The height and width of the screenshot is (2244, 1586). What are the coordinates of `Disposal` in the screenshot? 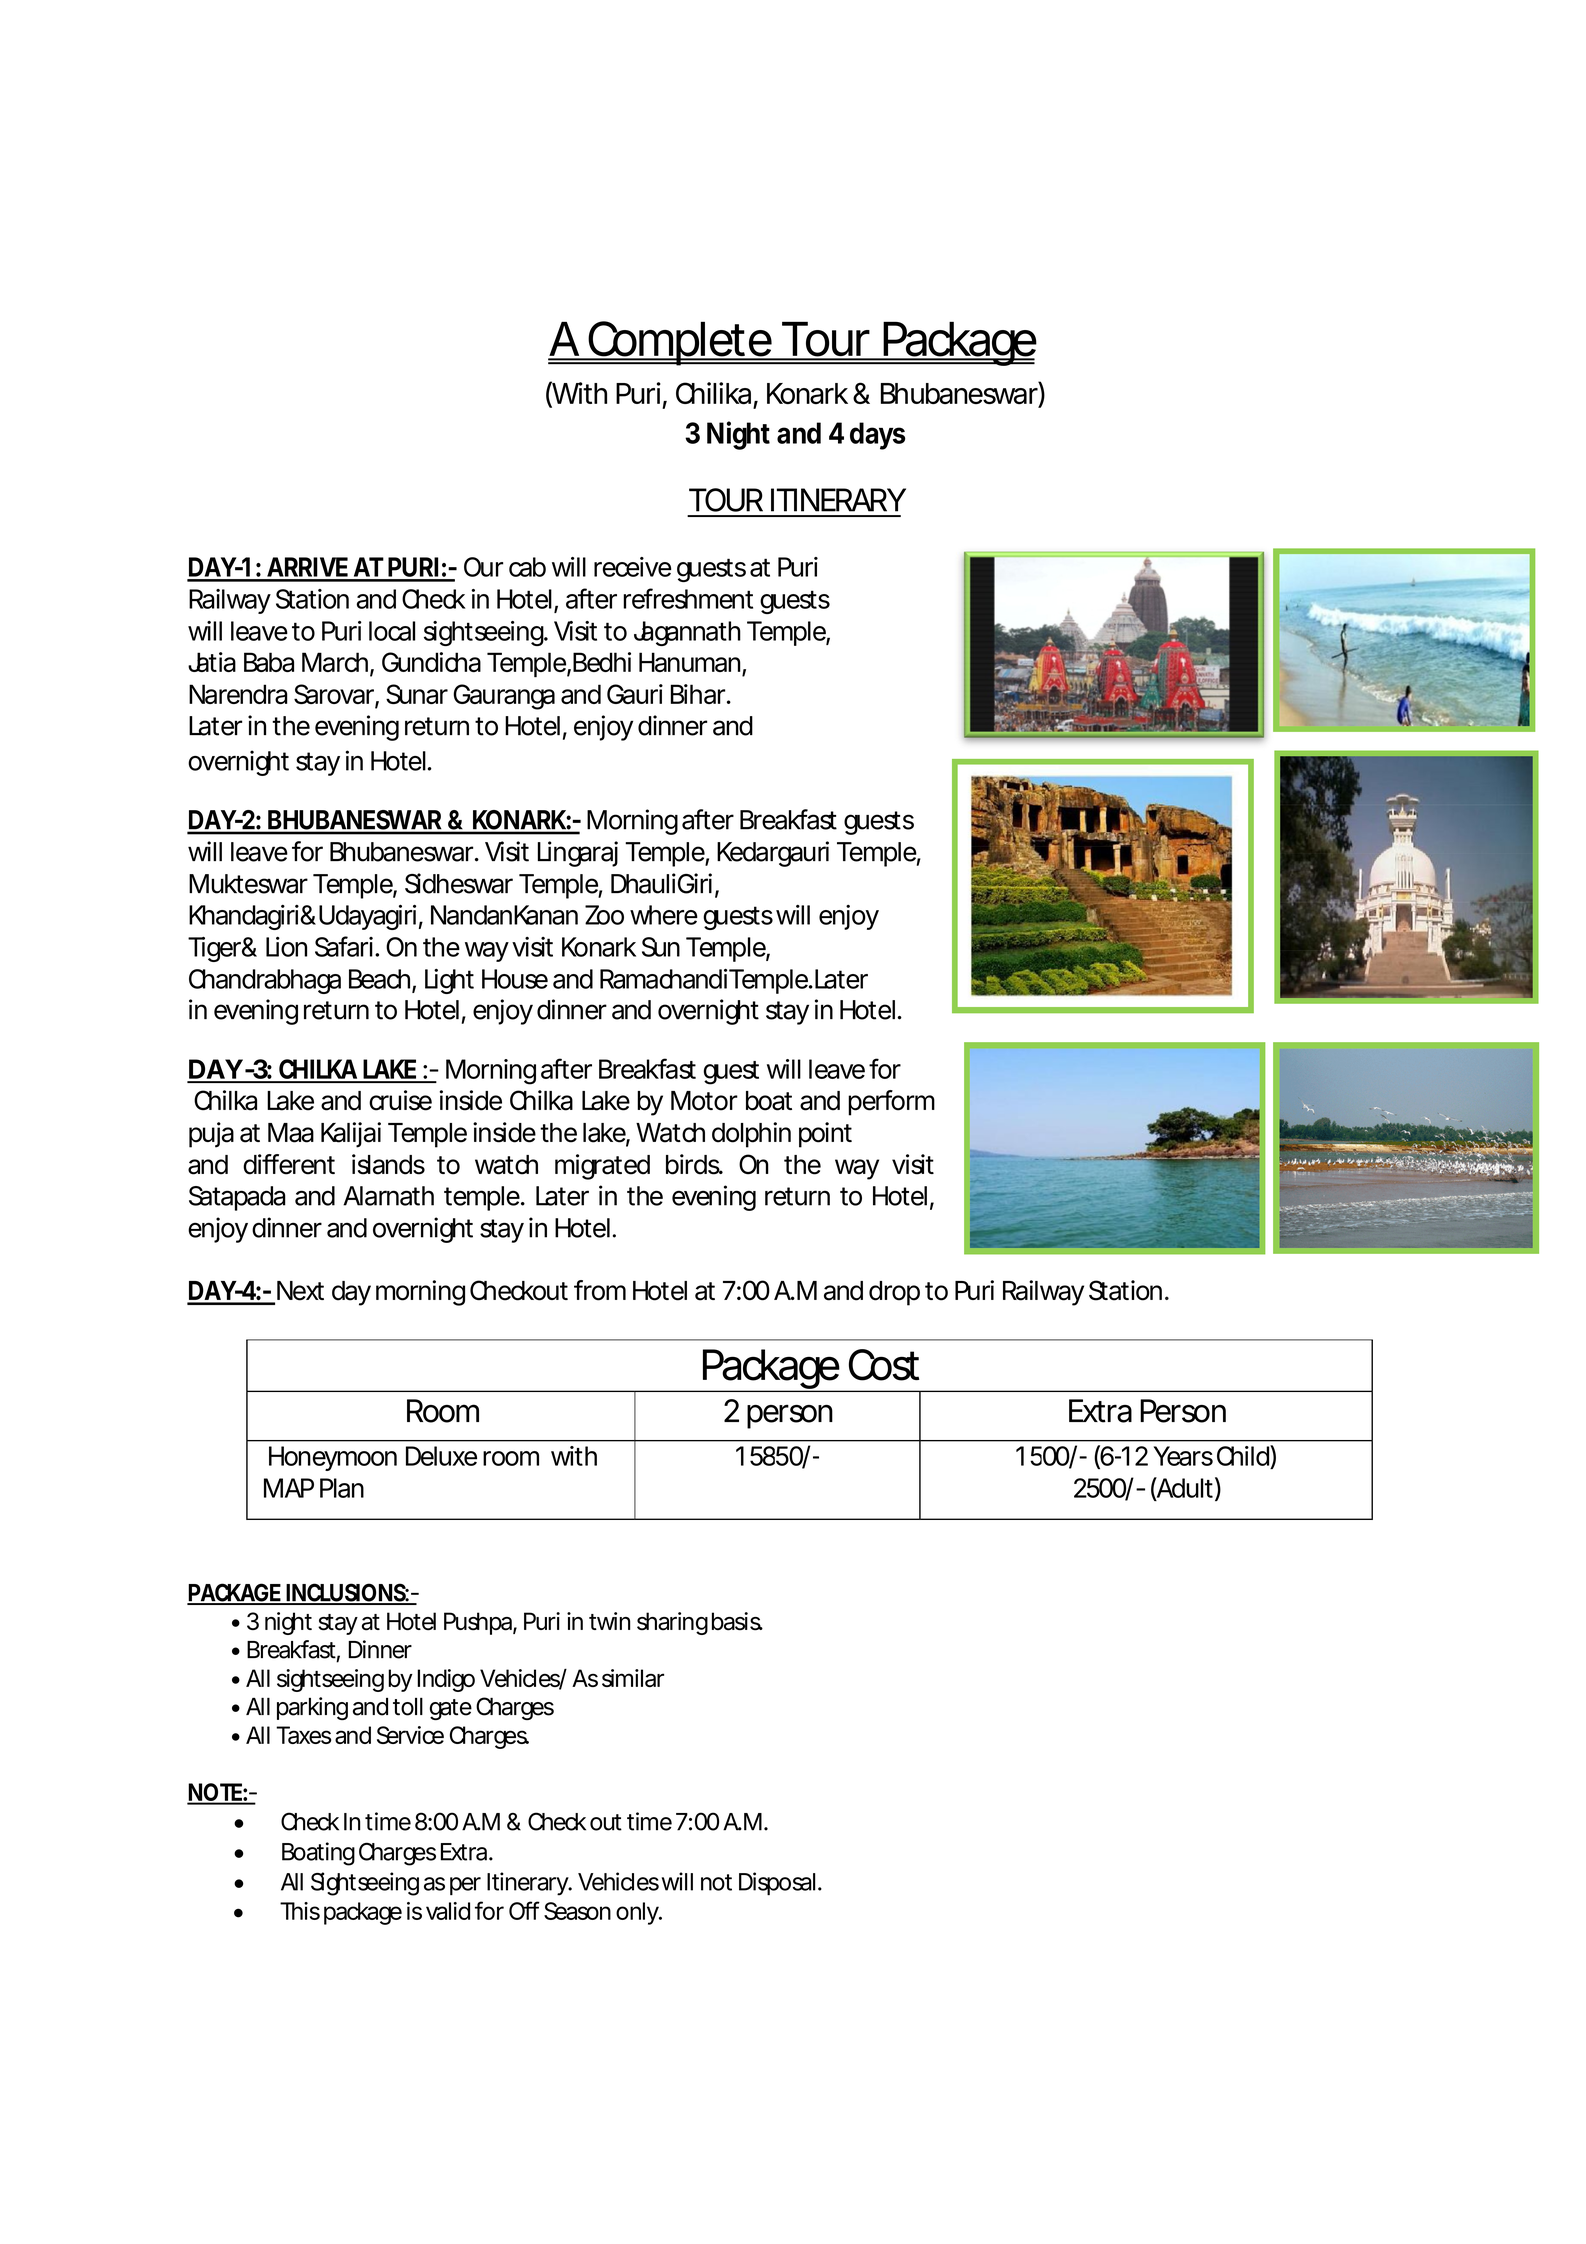 It's located at (777, 1883).
